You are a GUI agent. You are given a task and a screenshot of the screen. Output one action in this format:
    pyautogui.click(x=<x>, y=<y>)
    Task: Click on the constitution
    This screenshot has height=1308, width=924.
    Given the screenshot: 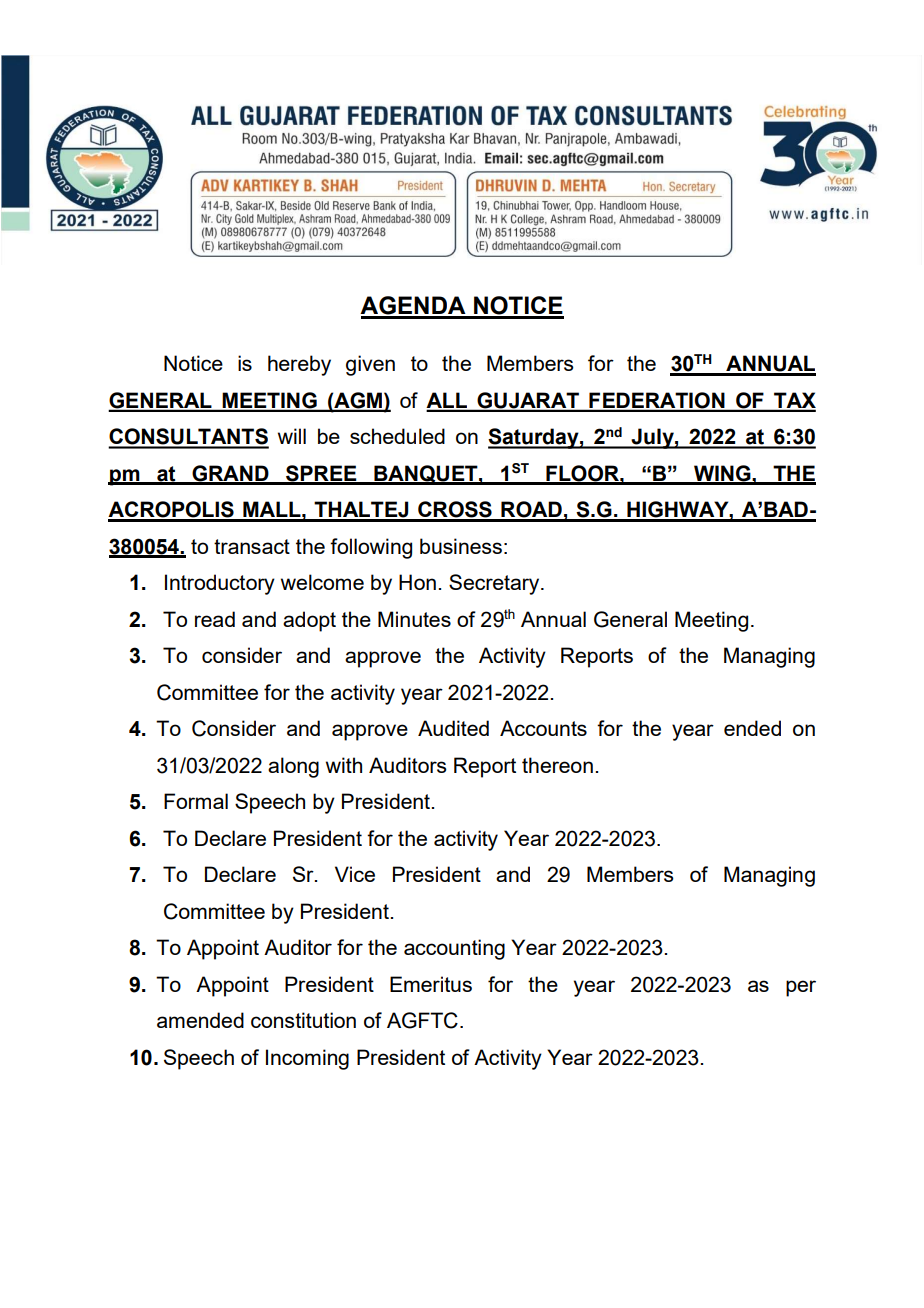 What is the action you would take?
    pyautogui.click(x=303, y=1020)
